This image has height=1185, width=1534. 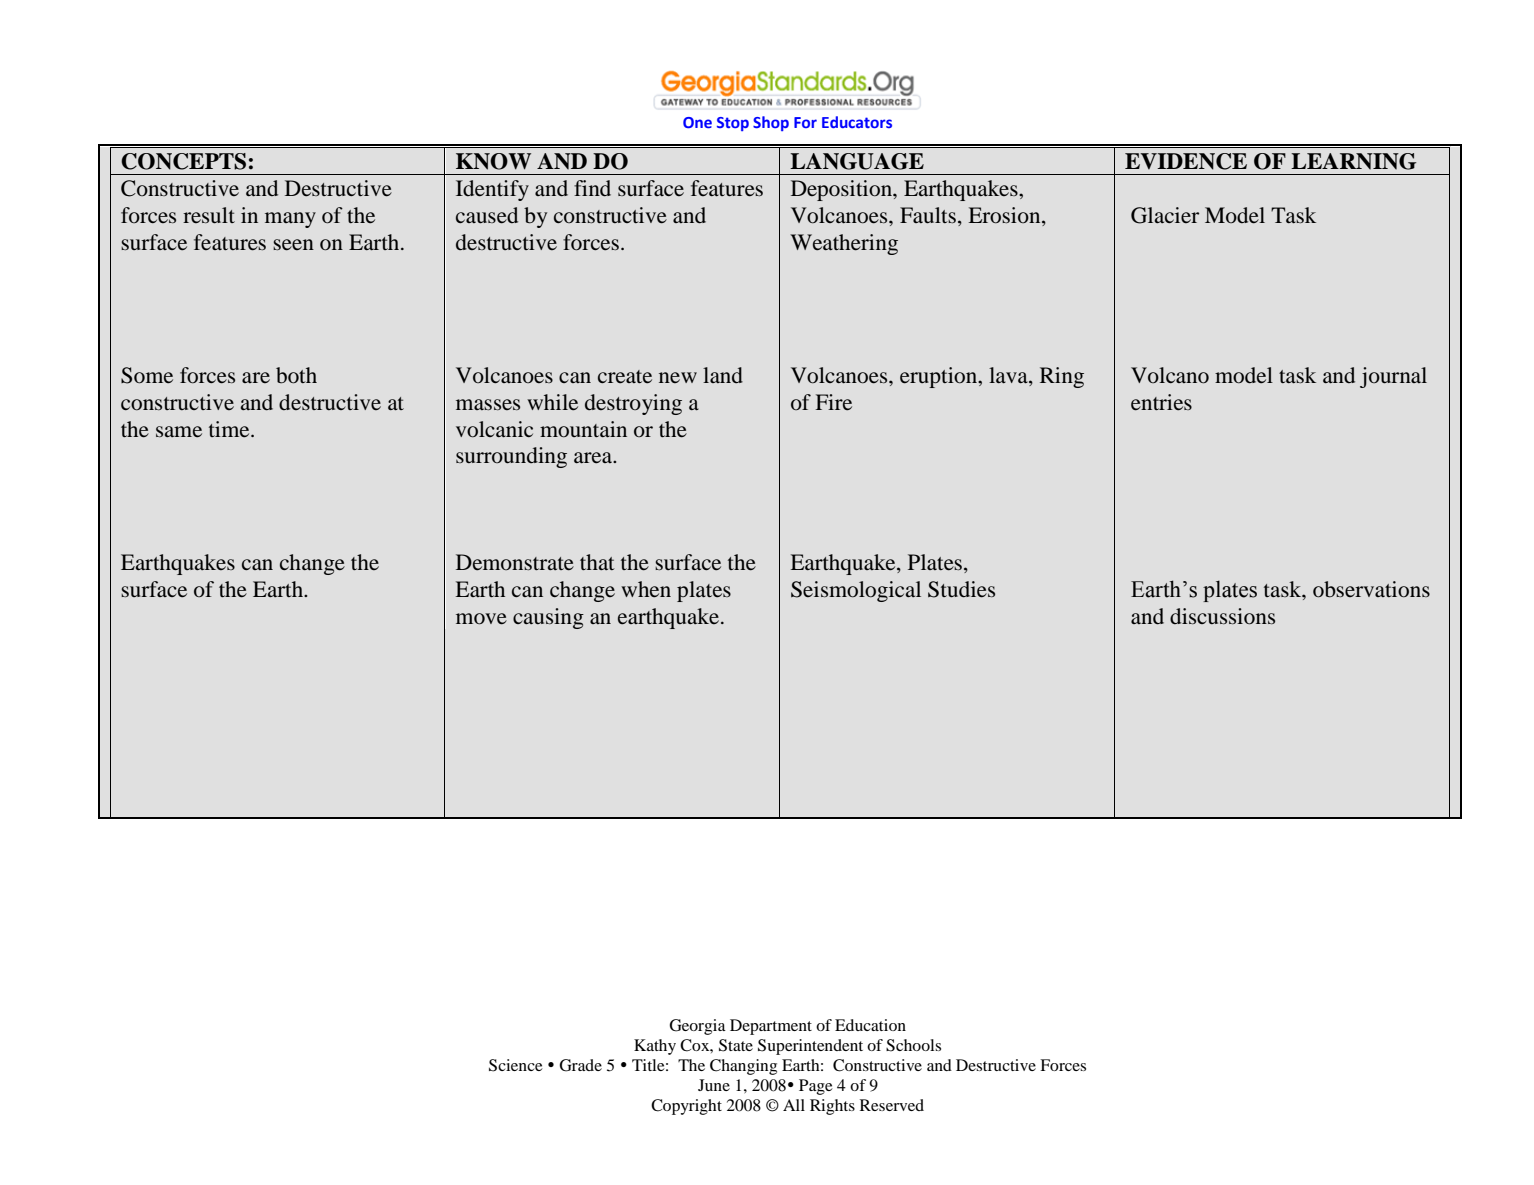 What do you see at coordinates (516, 1065) in the image?
I see `Science` at bounding box center [516, 1065].
